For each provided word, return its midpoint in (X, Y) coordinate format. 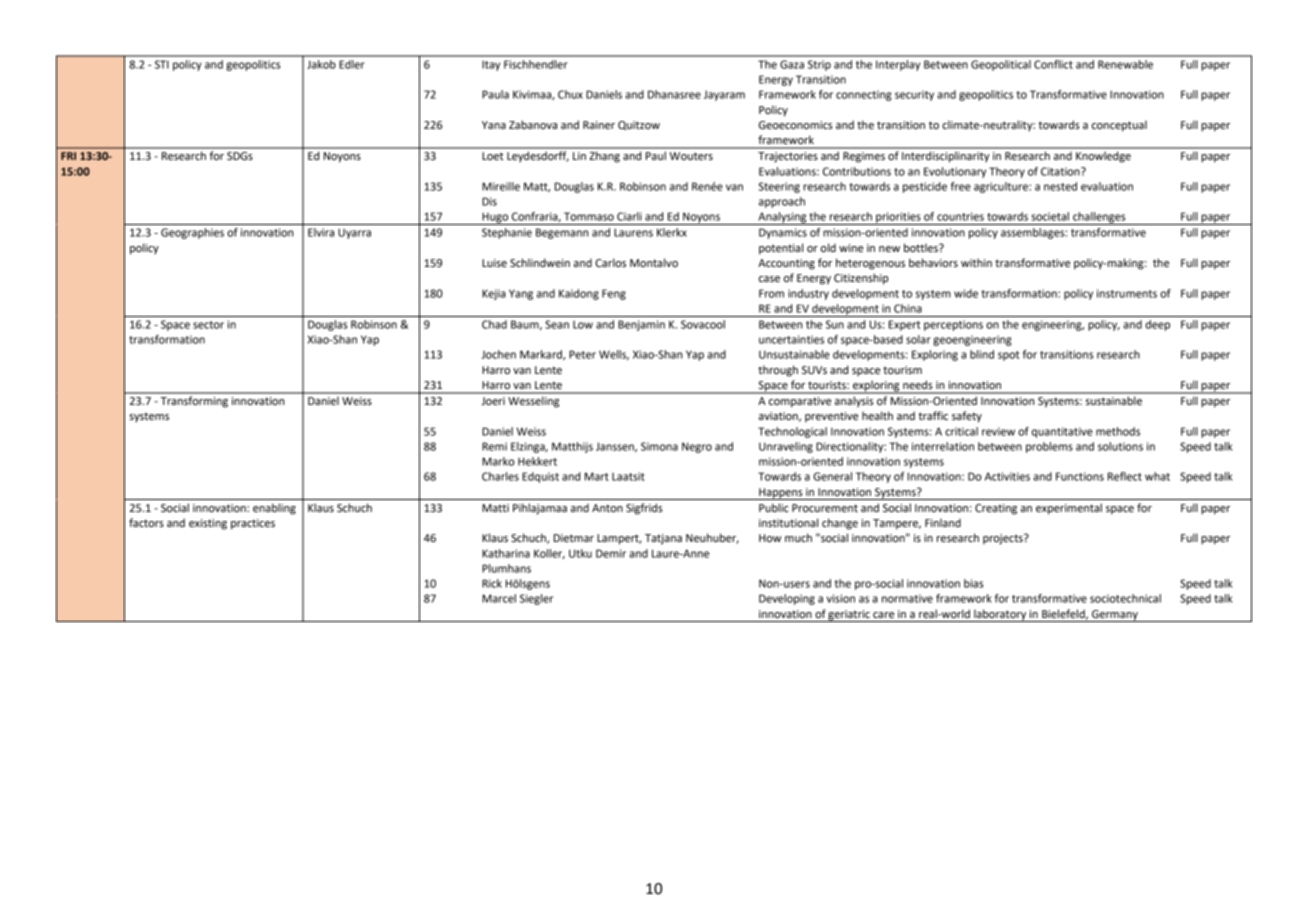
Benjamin (641, 325)
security (914, 95)
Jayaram (724, 95)
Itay (491, 65)
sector (208, 325)
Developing (787, 599)
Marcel (499, 598)
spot (1008, 356)
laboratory (1000, 615)
